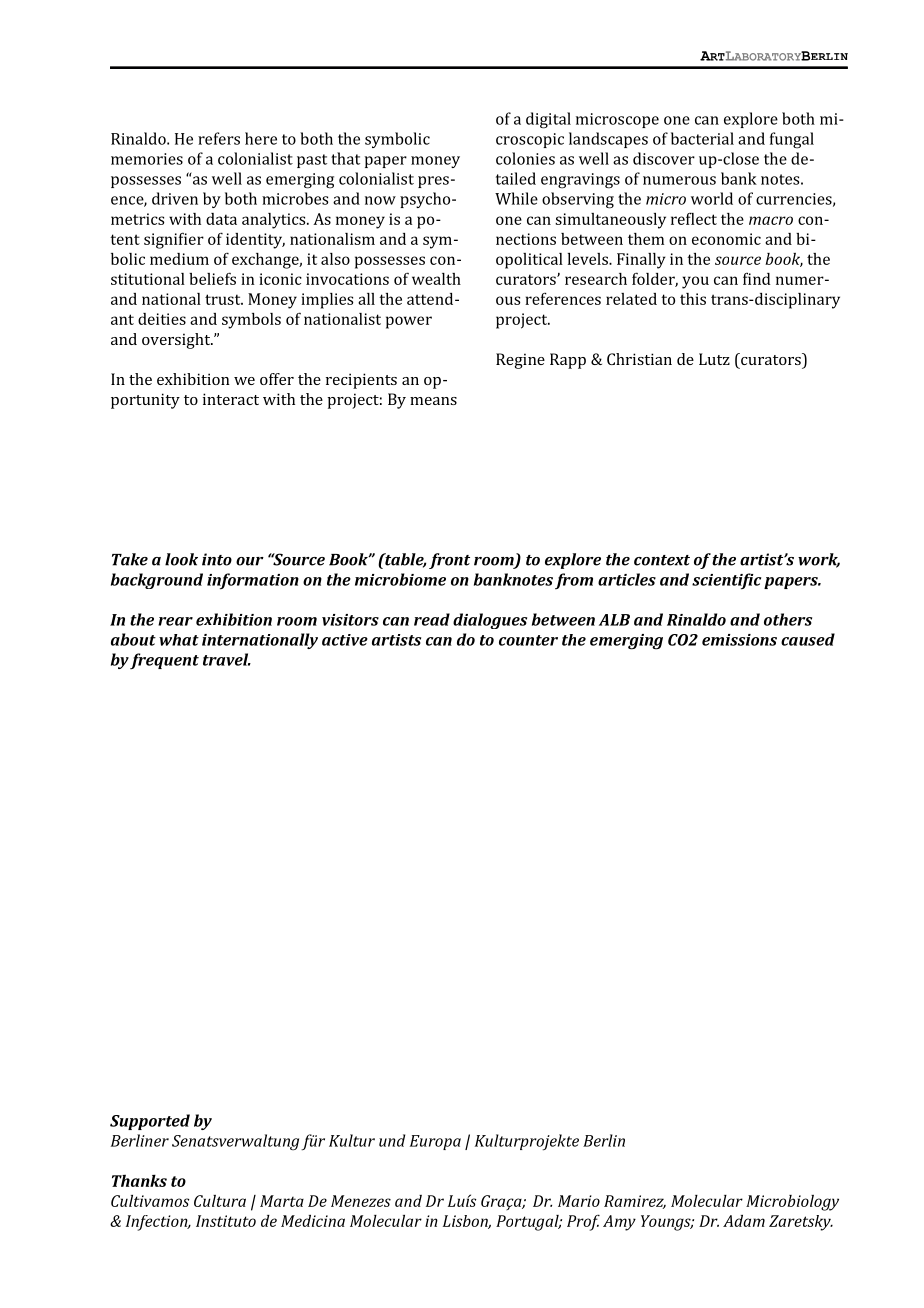  I want to click on bacterial, so click(702, 138).
